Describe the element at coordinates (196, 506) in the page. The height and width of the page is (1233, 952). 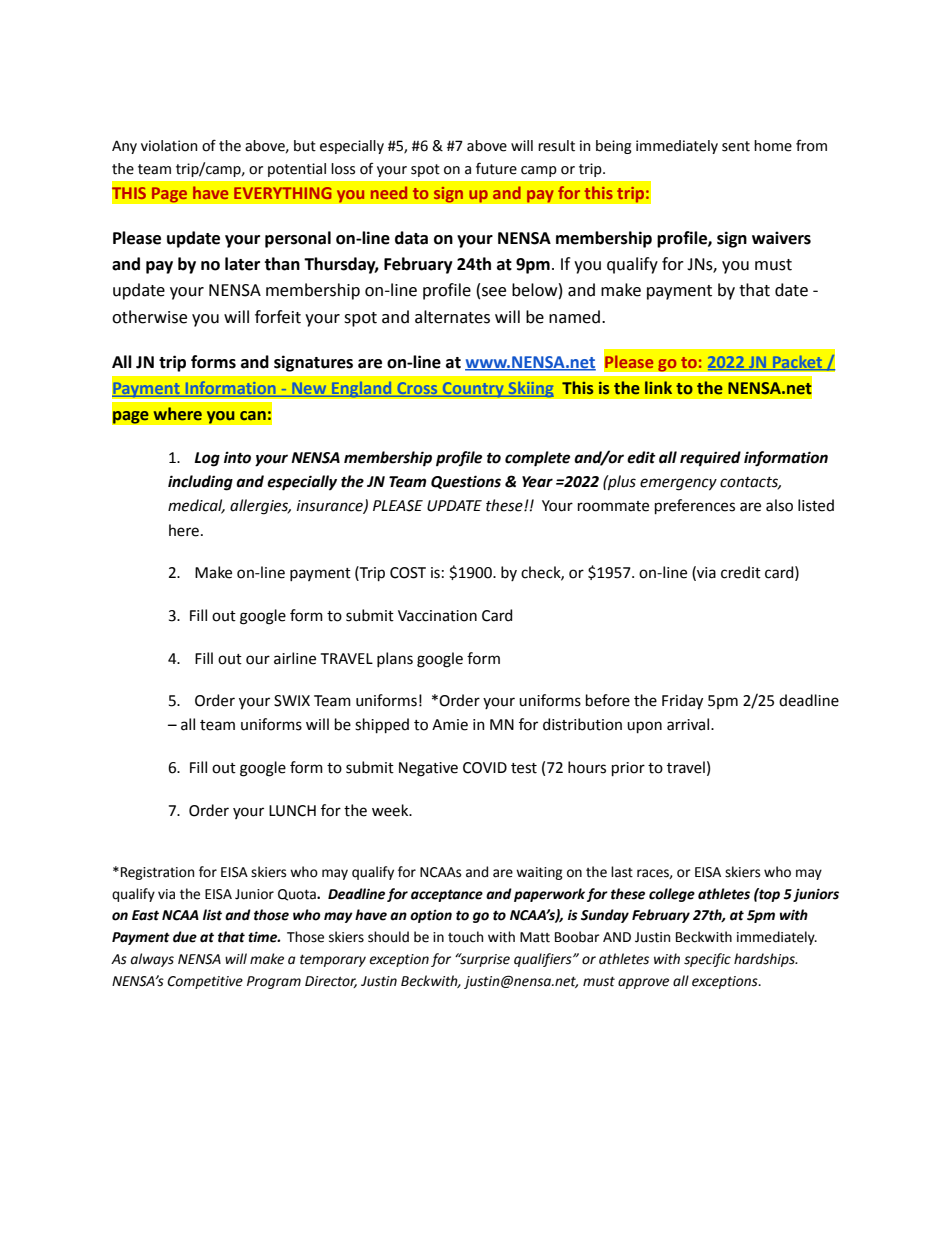
I see `medical` at that location.
